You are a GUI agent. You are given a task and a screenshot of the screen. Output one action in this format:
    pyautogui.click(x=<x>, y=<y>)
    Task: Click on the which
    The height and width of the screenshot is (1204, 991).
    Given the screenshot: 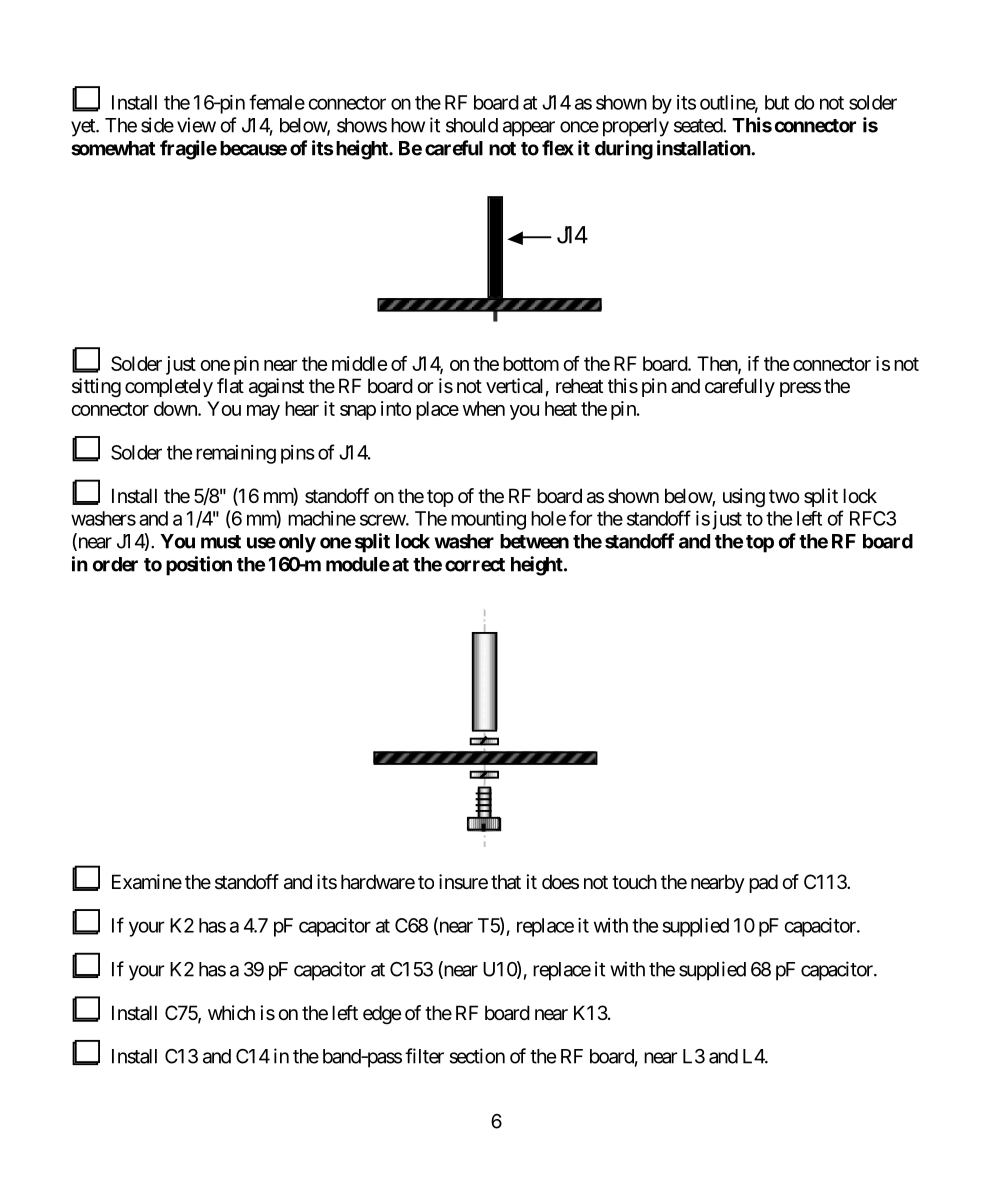 What is the action you would take?
    pyautogui.click(x=231, y=1012)
